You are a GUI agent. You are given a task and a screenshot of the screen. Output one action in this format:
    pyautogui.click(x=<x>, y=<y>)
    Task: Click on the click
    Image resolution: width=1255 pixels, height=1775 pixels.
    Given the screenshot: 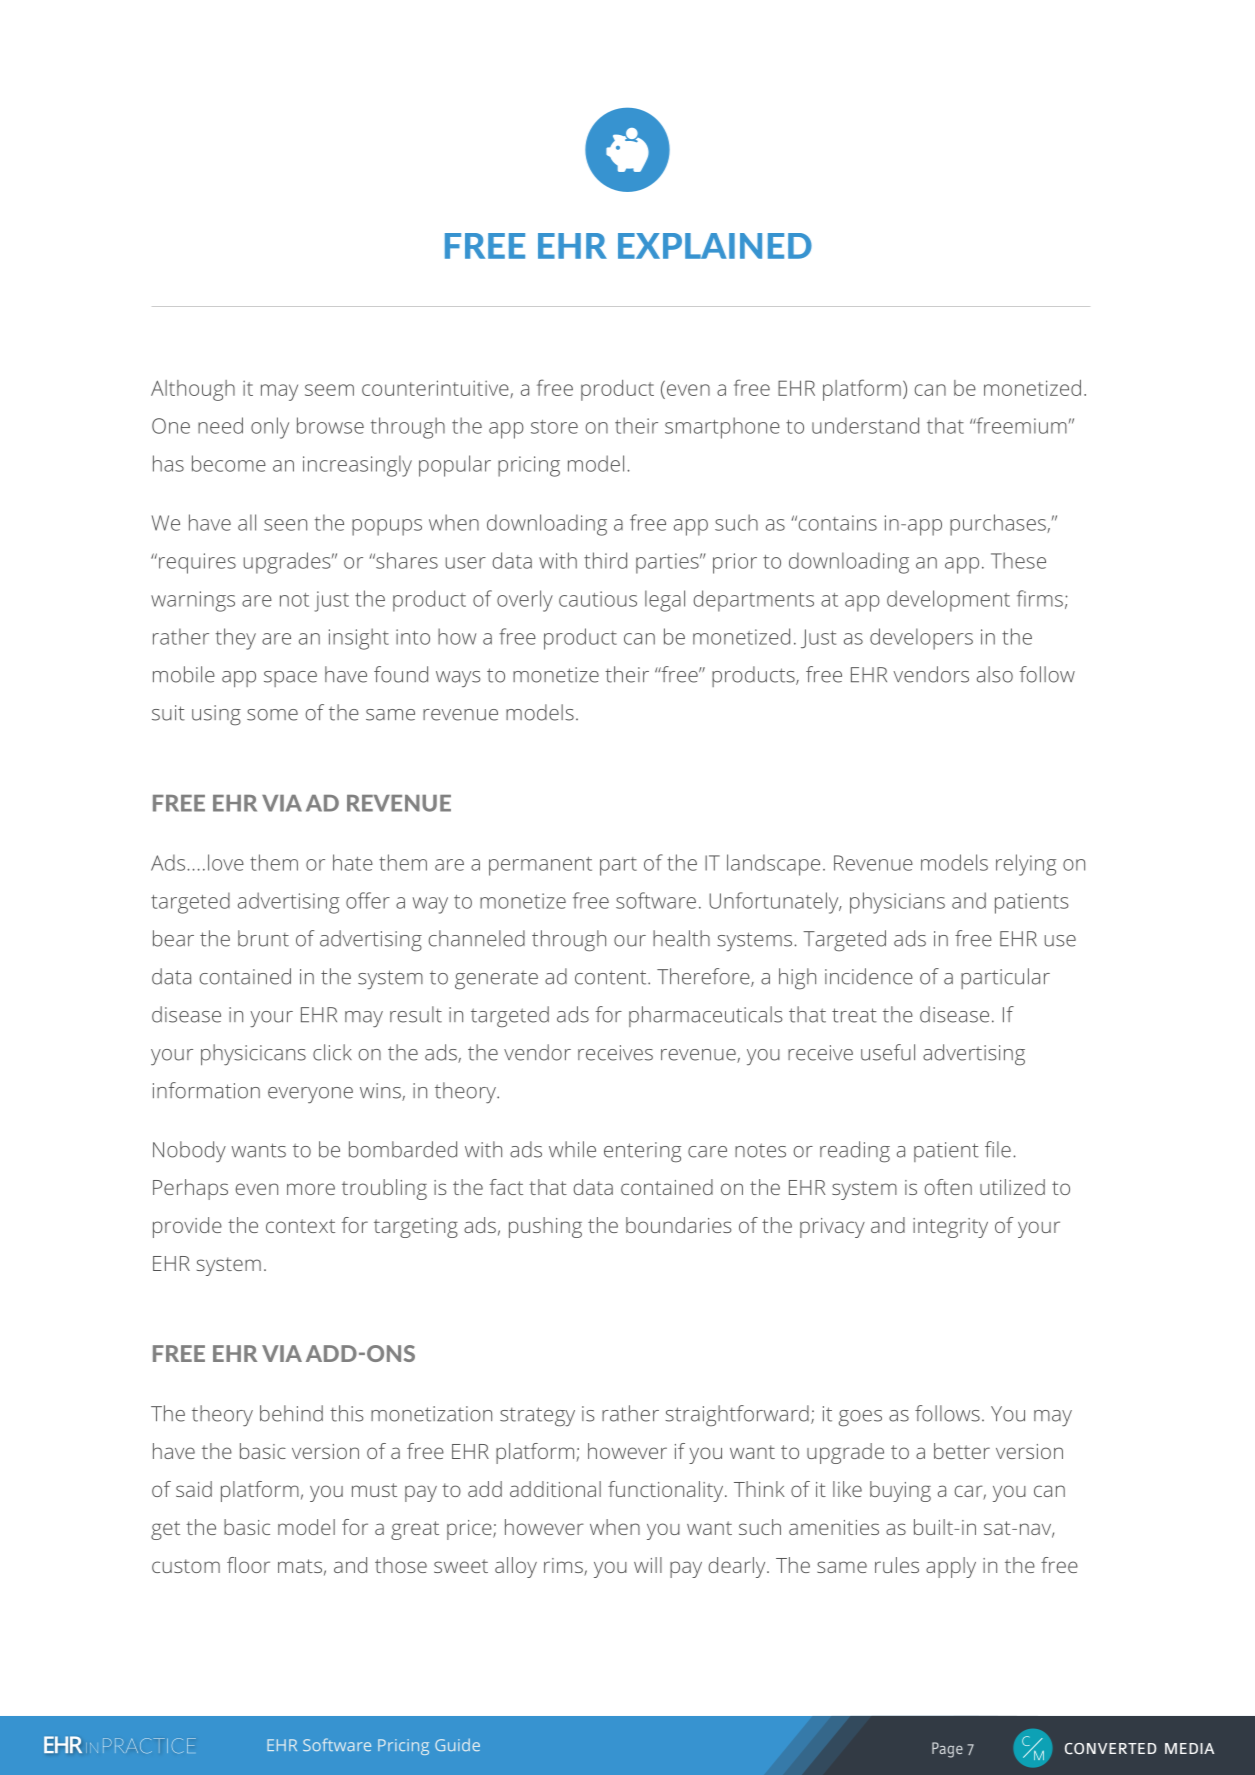 What is the action you would take?
    pyautogui.click(x=332, y=1052)
